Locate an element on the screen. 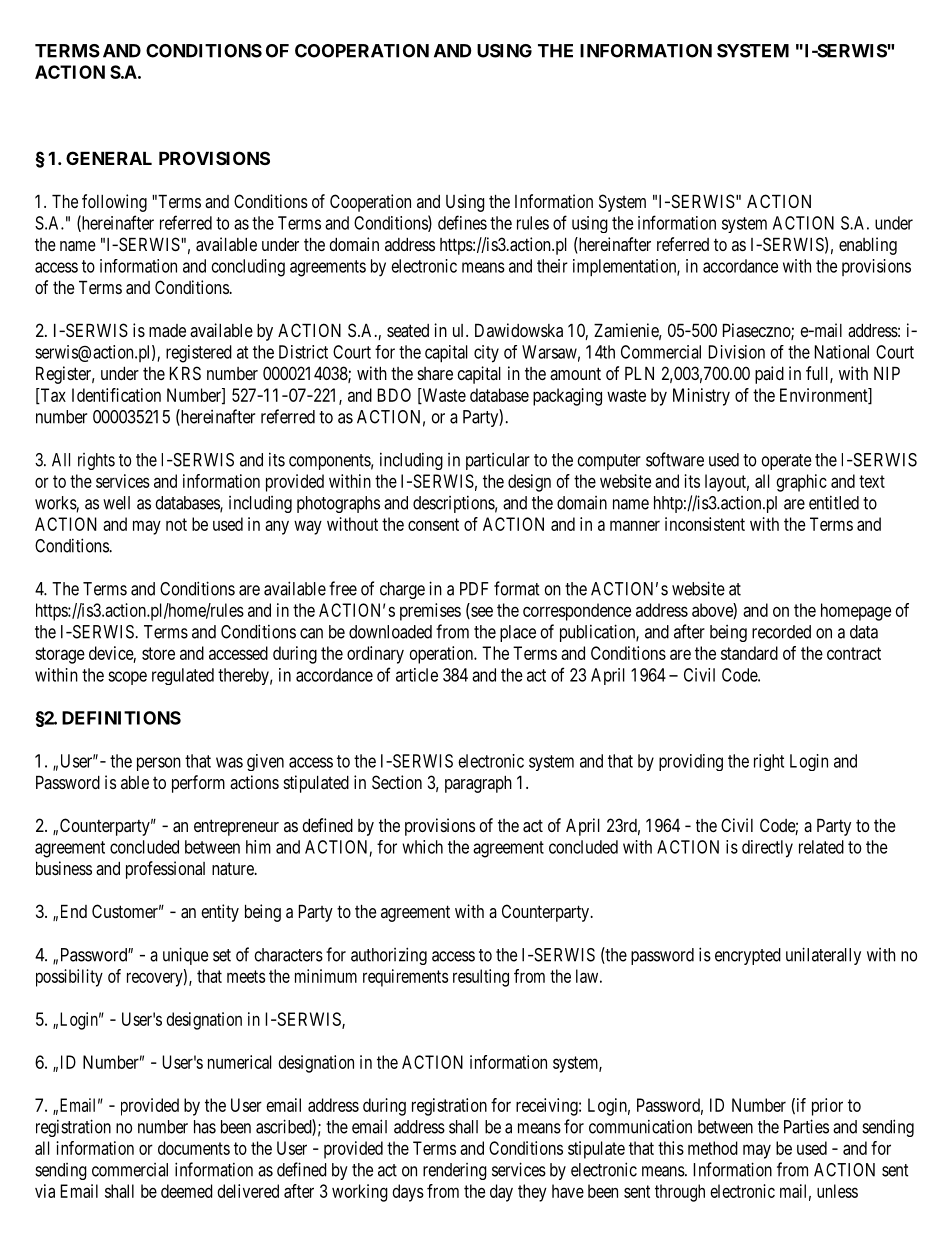  professional is located at coordinates (165, 870).
